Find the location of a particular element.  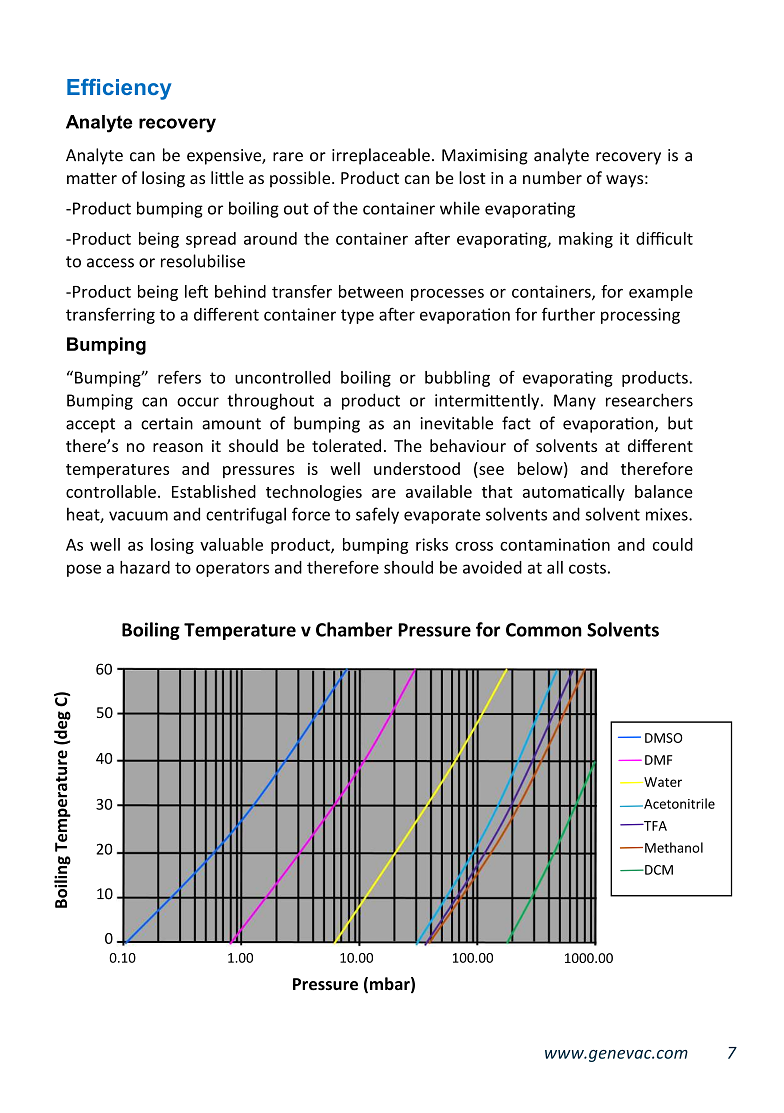

number is located at coordinates (552, 177).
